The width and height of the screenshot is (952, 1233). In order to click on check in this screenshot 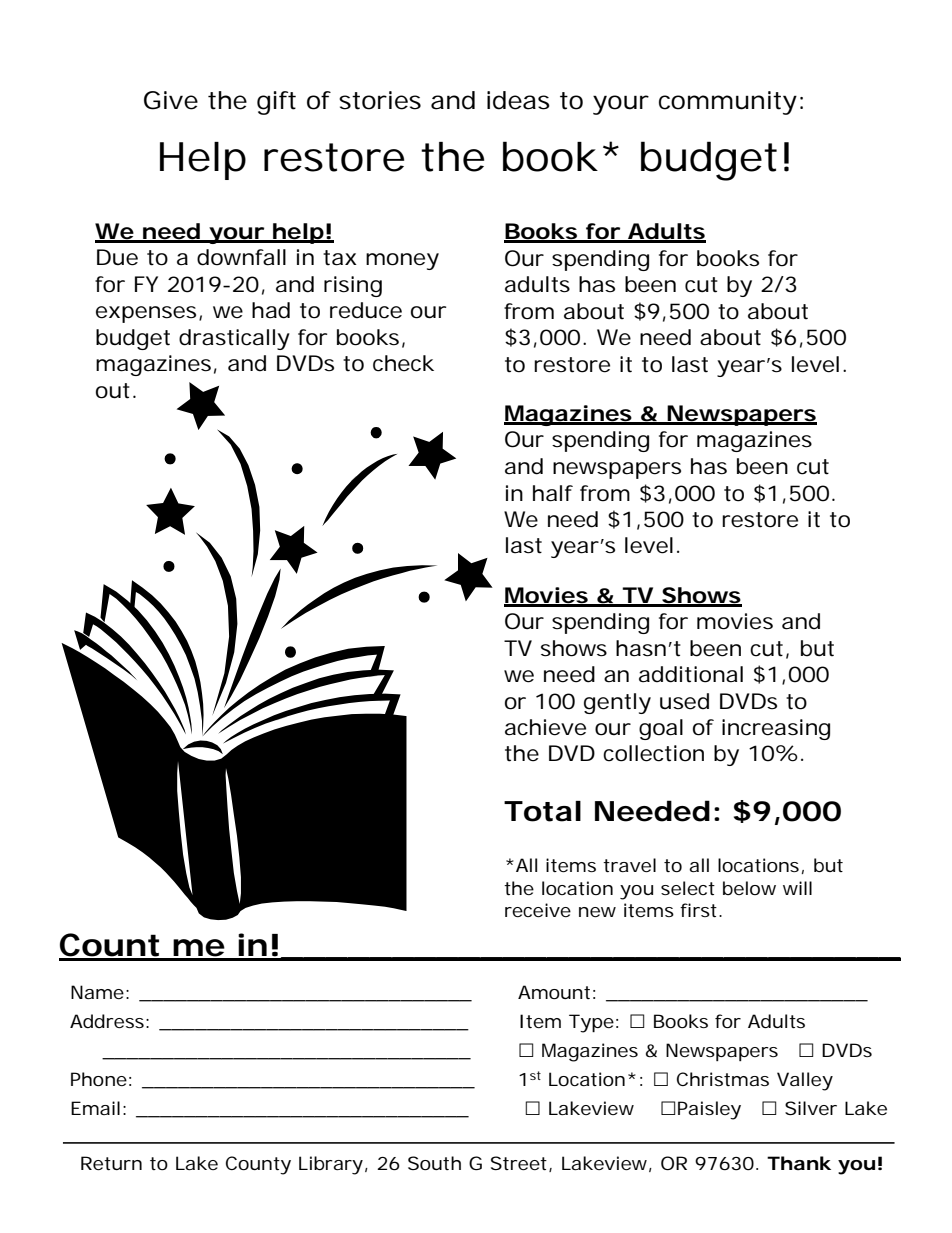, I will do `click(403, 363)`.
